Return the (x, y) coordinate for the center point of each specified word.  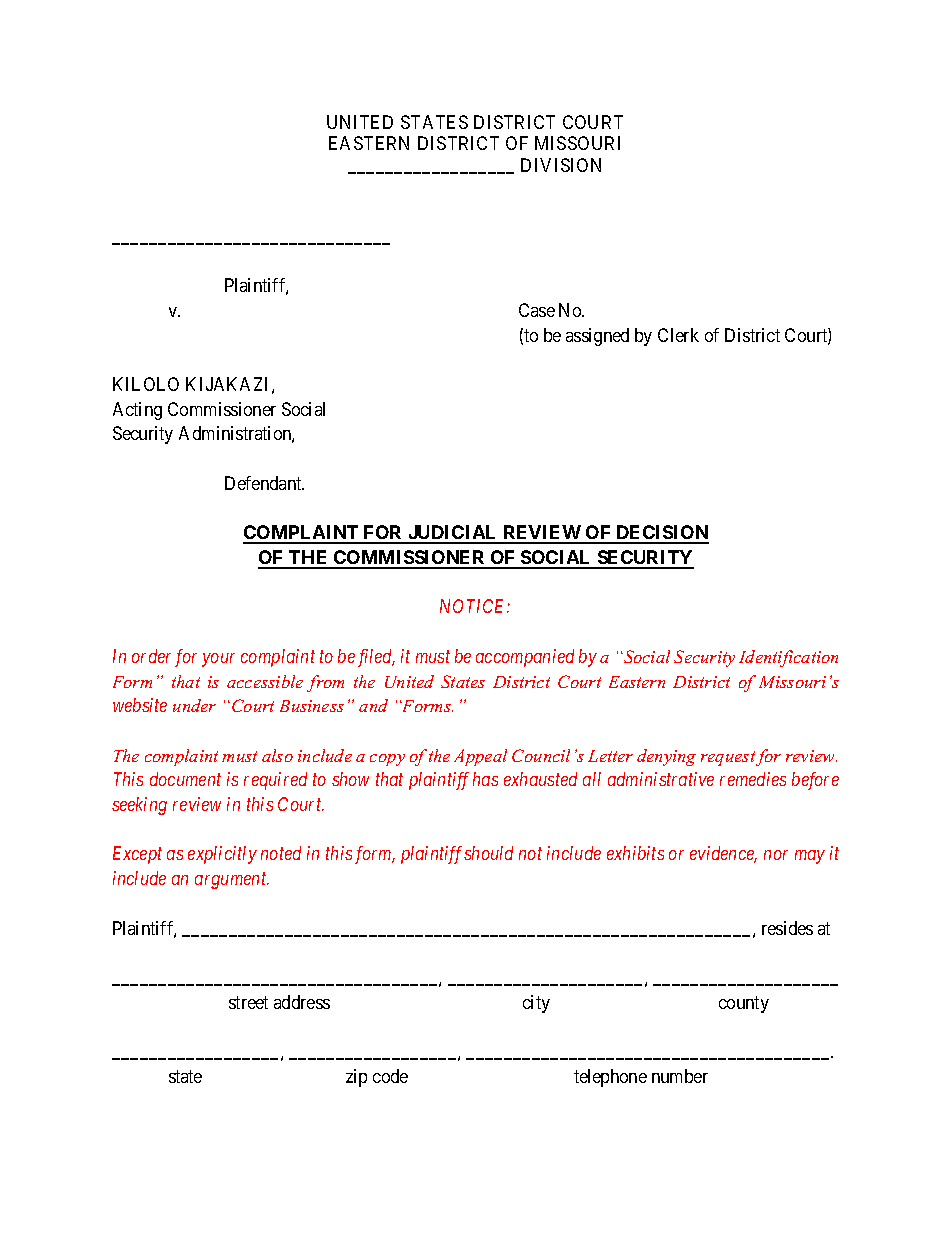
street (248, 1002)
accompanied (525, 658)
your (218, 660)
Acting (137, 411)
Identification (788, 658)
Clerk (678, 335)
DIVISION (561, 165)
